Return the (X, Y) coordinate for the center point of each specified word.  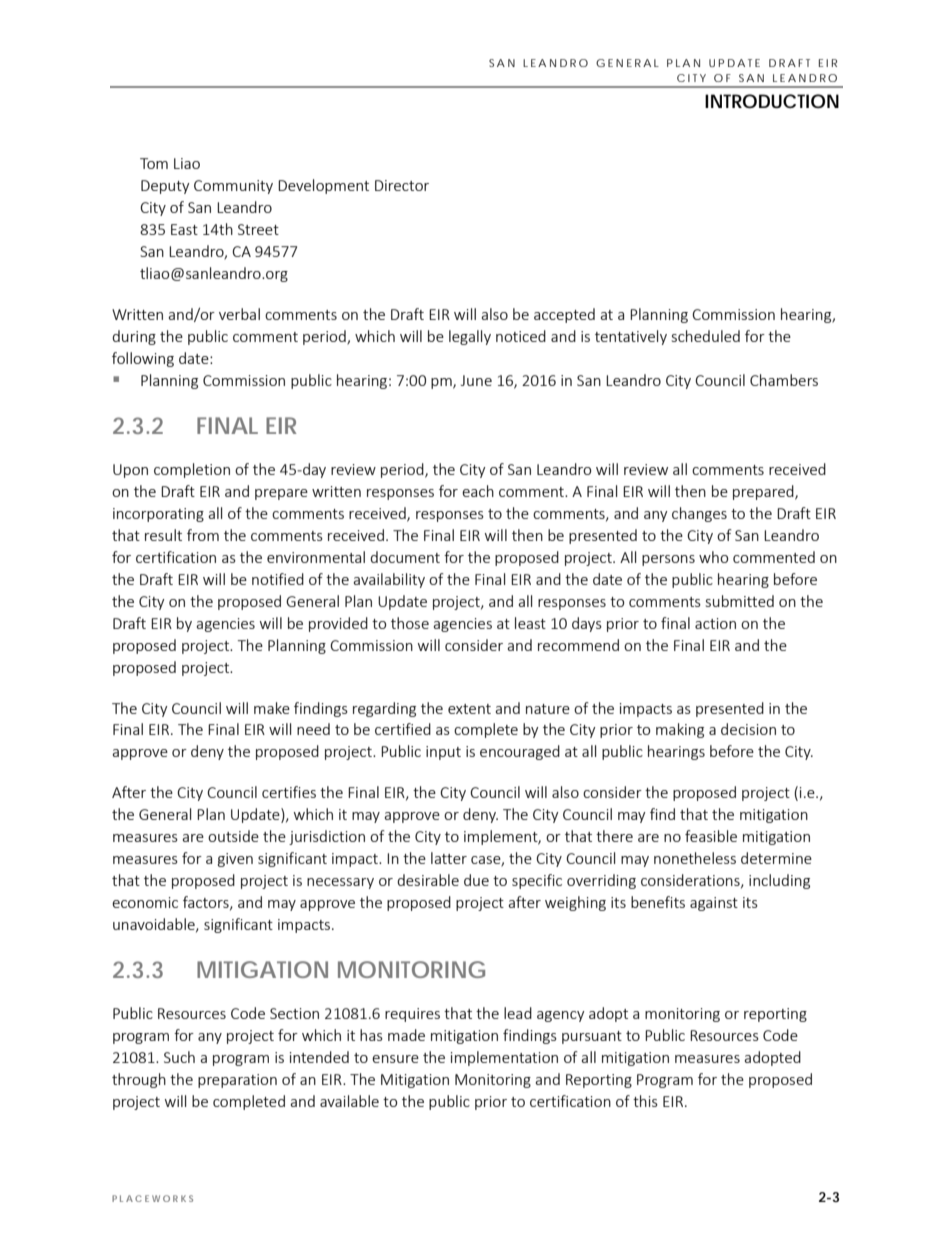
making (680, 730)
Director (402, 185)
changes (699, 514)
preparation (237, 1081)
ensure (395, 1059)
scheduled (706, 336)
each (478, 491)
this (645, 1101)
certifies (289, 792)
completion (192, 470)
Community (233, 187)
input (443, 753)
